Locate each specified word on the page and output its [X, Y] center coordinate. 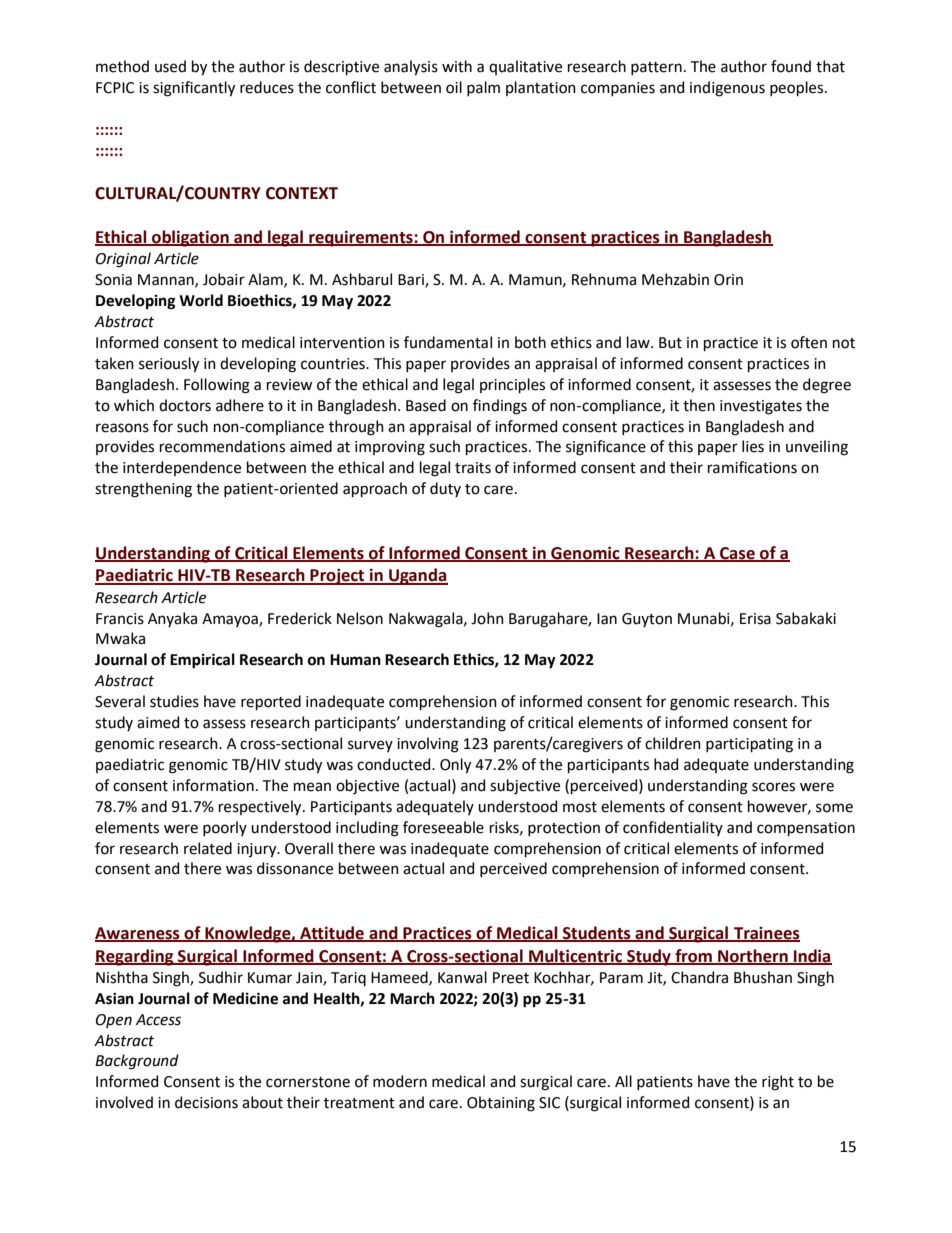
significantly [194, 89]
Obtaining [501, 1104]
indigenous [727, 89]
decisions [206, 1102]
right [778, 1083]
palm [483, 88]
